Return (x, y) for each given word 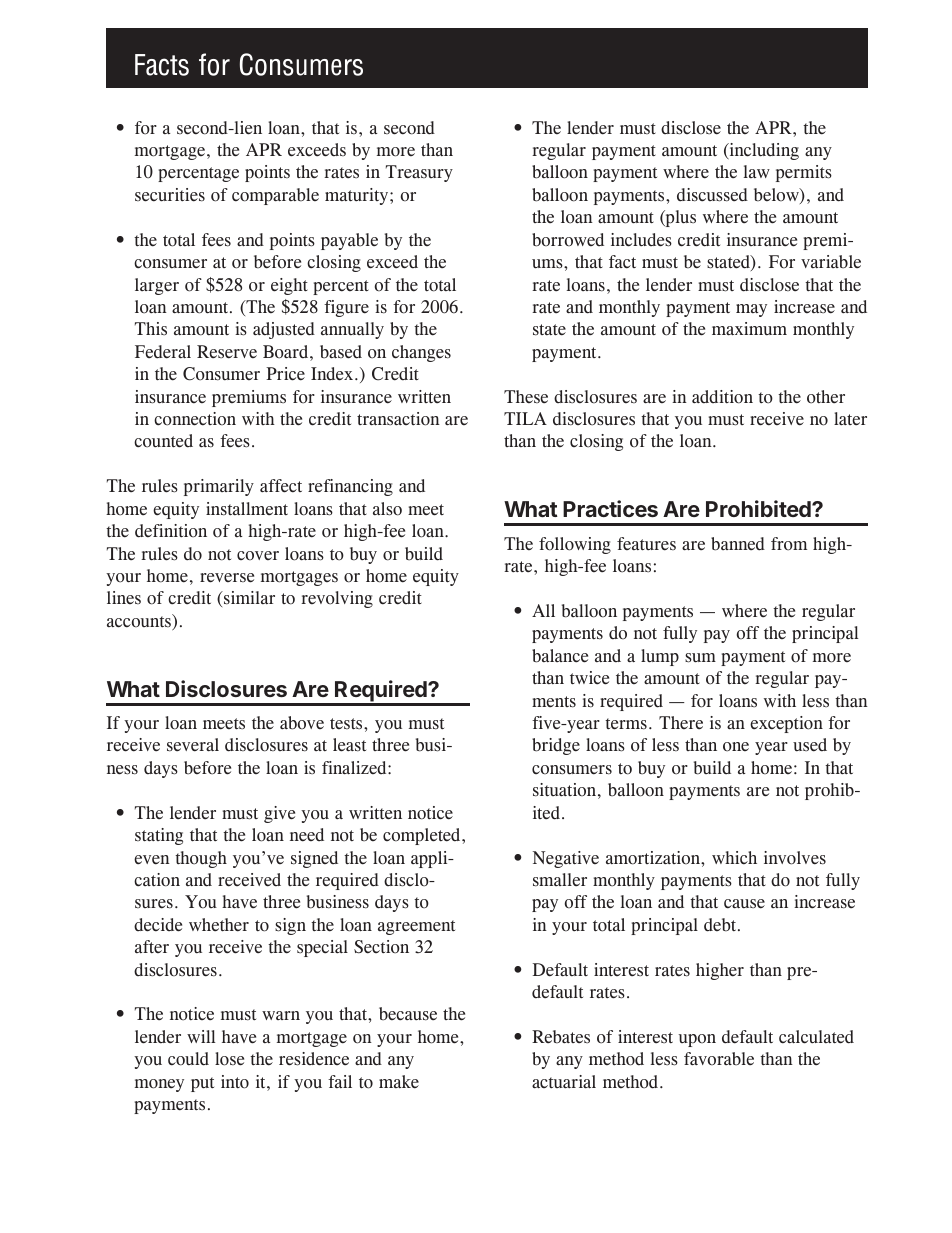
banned (738, 544)
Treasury (419, 173)
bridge (556, 746)
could (188, 1059)
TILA (525, 418)
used (810, 745)
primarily (219, 487)
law (757, 171)
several (193, 745)
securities (170, 195)
